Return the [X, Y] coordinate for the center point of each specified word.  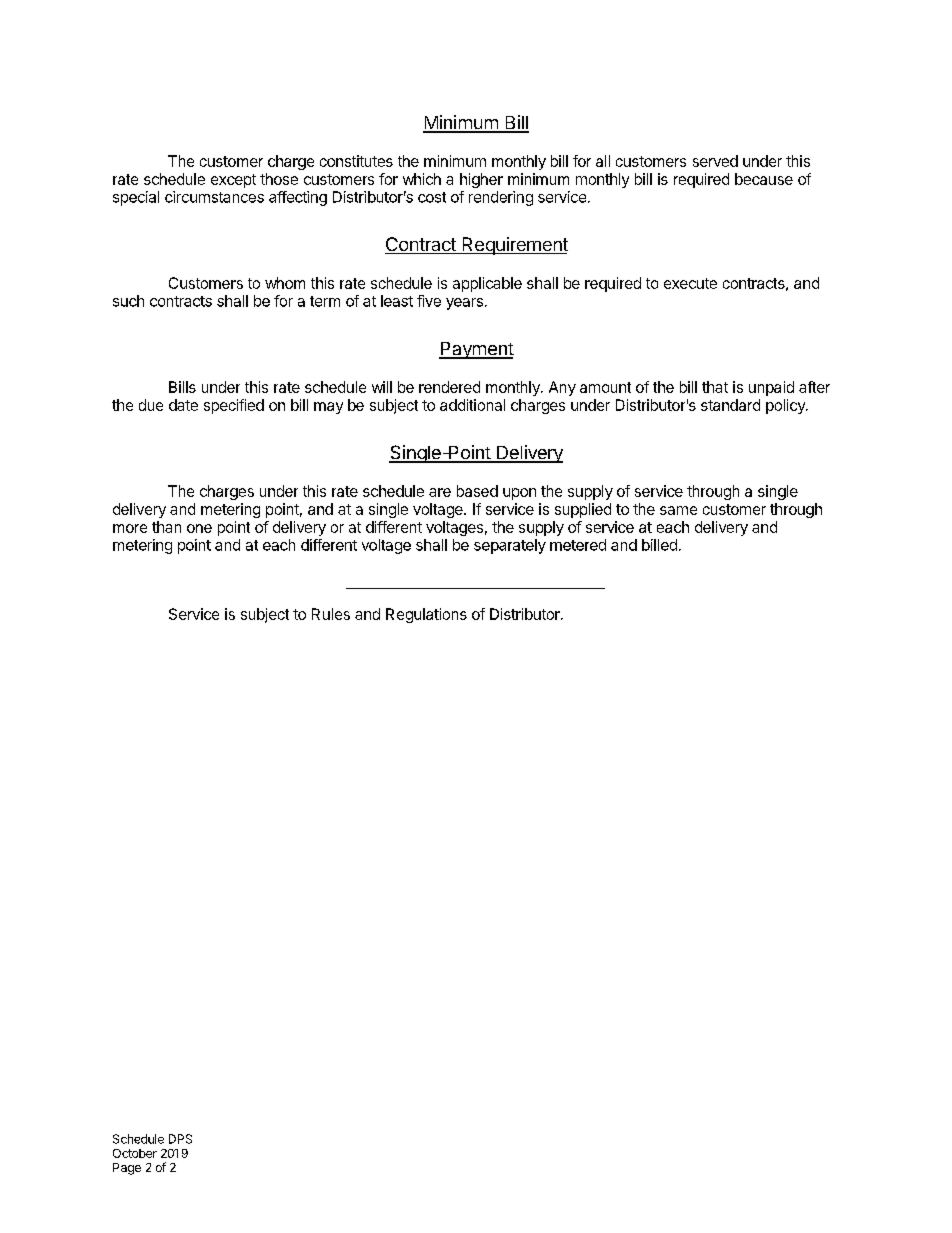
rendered [449, 387]
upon [519, 494]
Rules [331, 614]
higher [481, 180]
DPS [180, 1139]
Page [127, 1169]
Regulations [426, 615]
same [678, 510]
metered [578, 545]
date [183, 405]
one [199, 528]
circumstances [214, 197]
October [135, 1153]
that [715, 387]
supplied [583, 510]
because [764, 179]
